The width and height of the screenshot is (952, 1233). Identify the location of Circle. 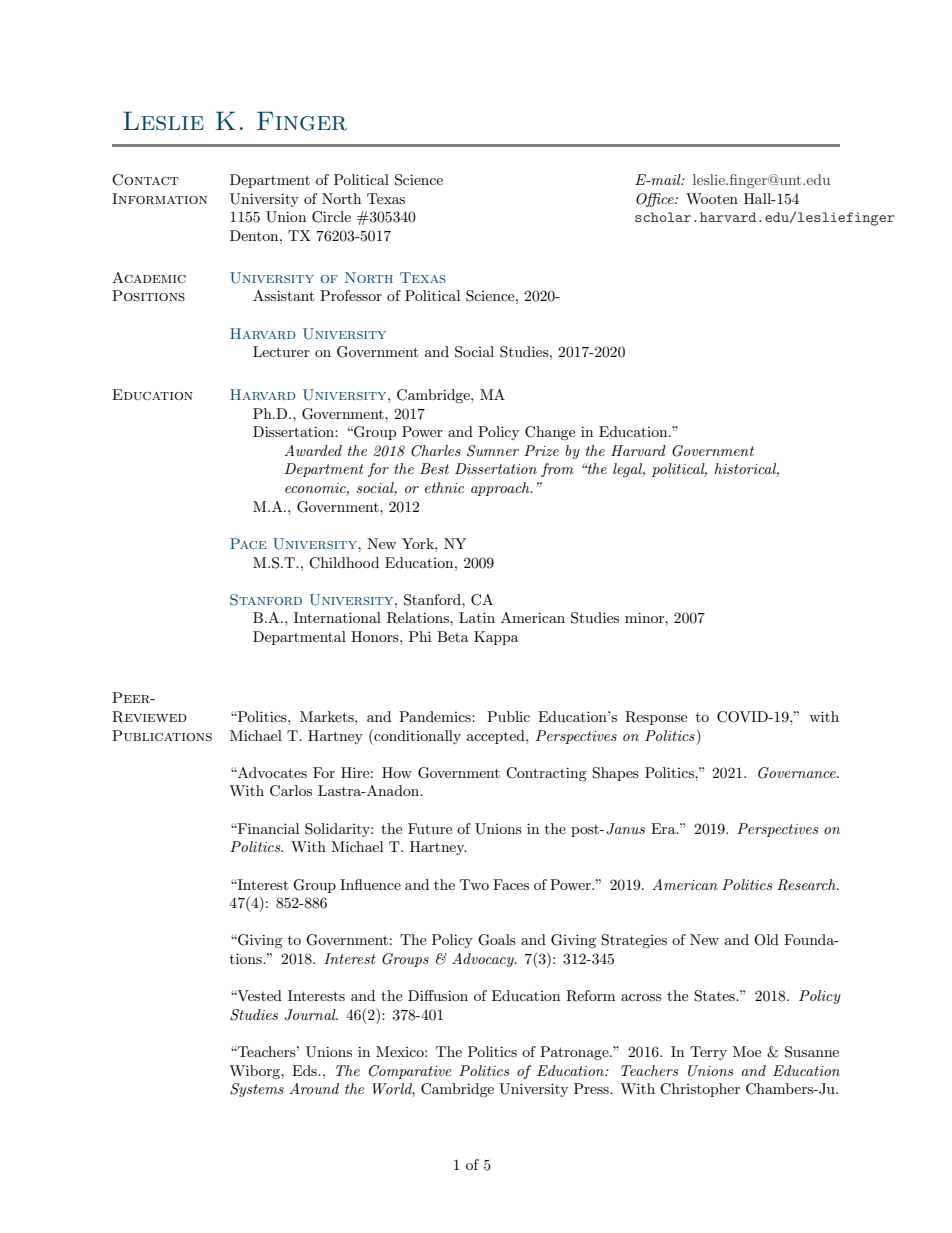
(331, 217).
